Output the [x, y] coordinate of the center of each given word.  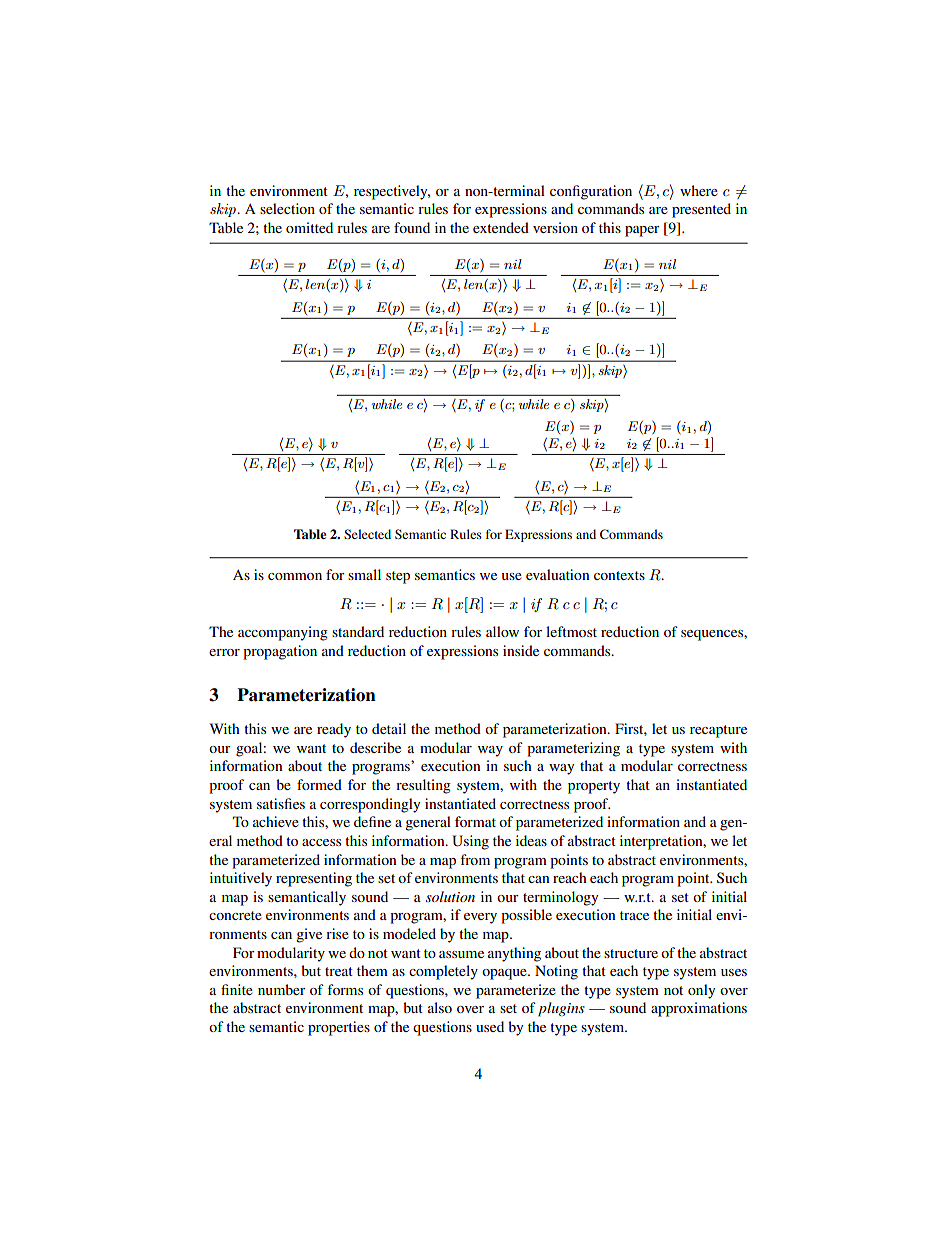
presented [701, 210]
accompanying [283, 633]
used [490, 1026]
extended [501, 227]
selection [287, 208]
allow [502, 631]
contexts [619, 575]
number [282, 989]
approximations [699, 1009]
